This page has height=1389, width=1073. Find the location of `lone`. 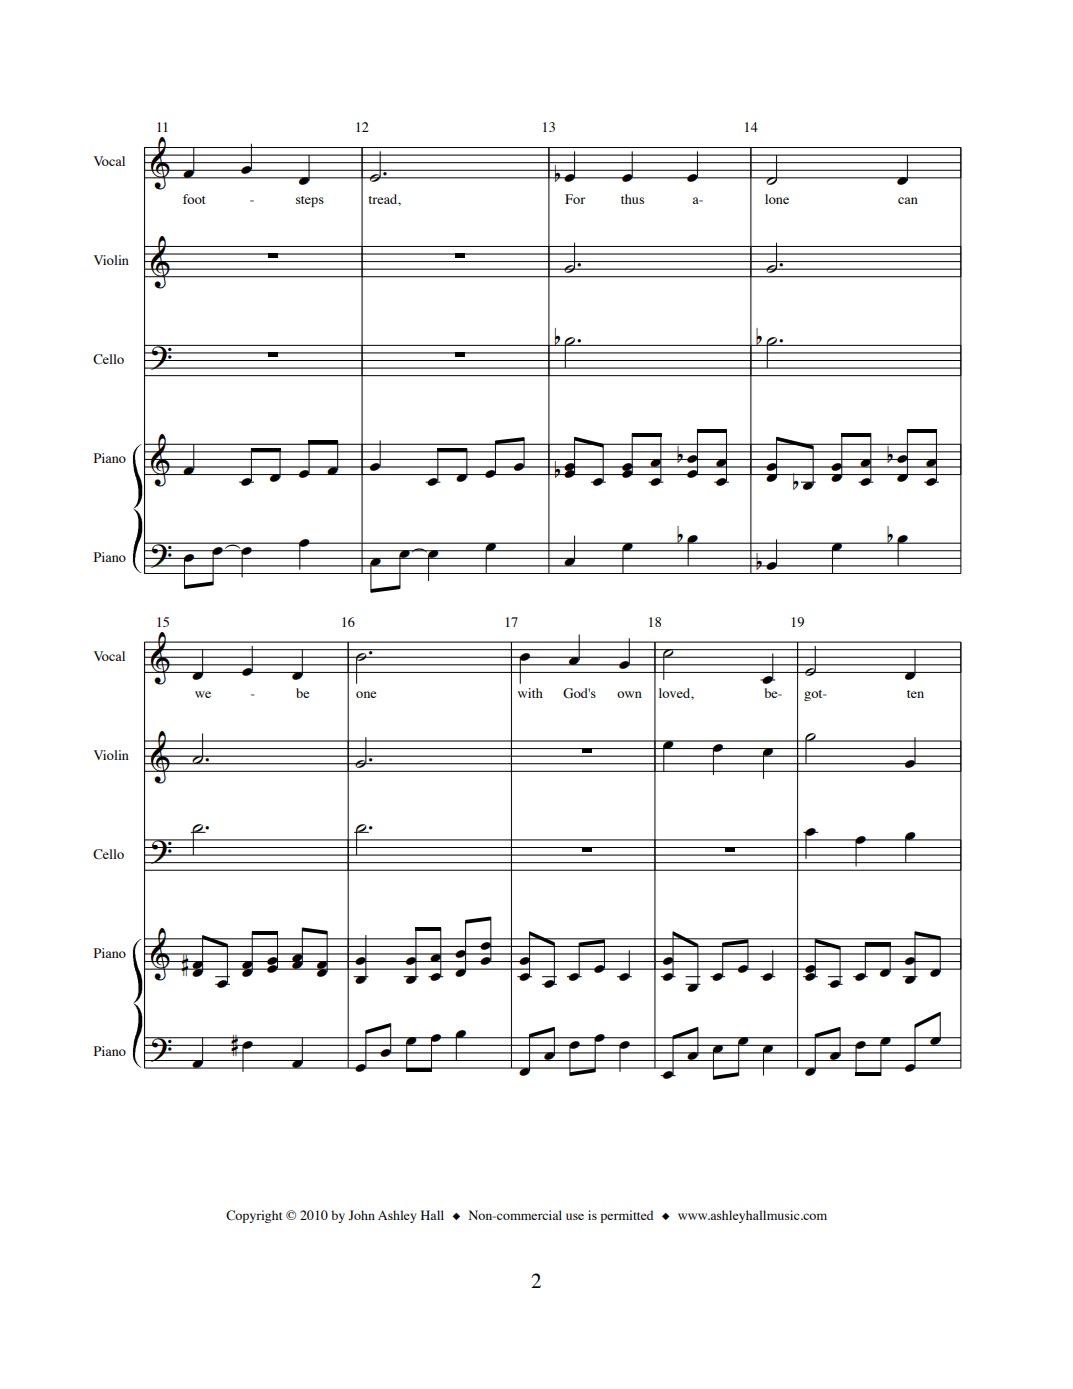

lone is located at coordinates (777, 199).
